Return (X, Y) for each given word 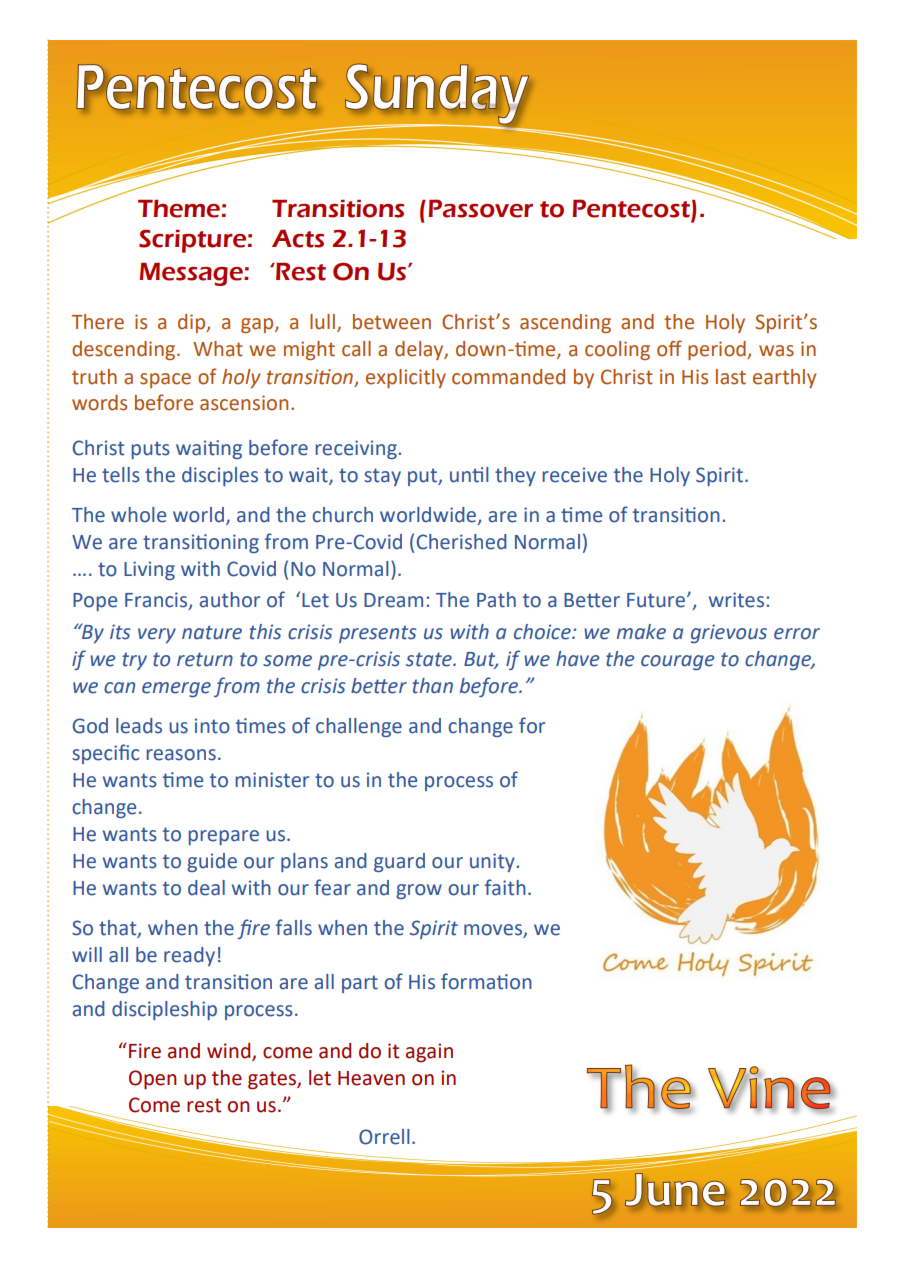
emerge (176, 689)
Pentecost (632, 209)
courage (678, 662)
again (429, 1053)
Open (152, 1080)
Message (192, 274)
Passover (480, 208)
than (432, 686)
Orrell (384, 1137)
